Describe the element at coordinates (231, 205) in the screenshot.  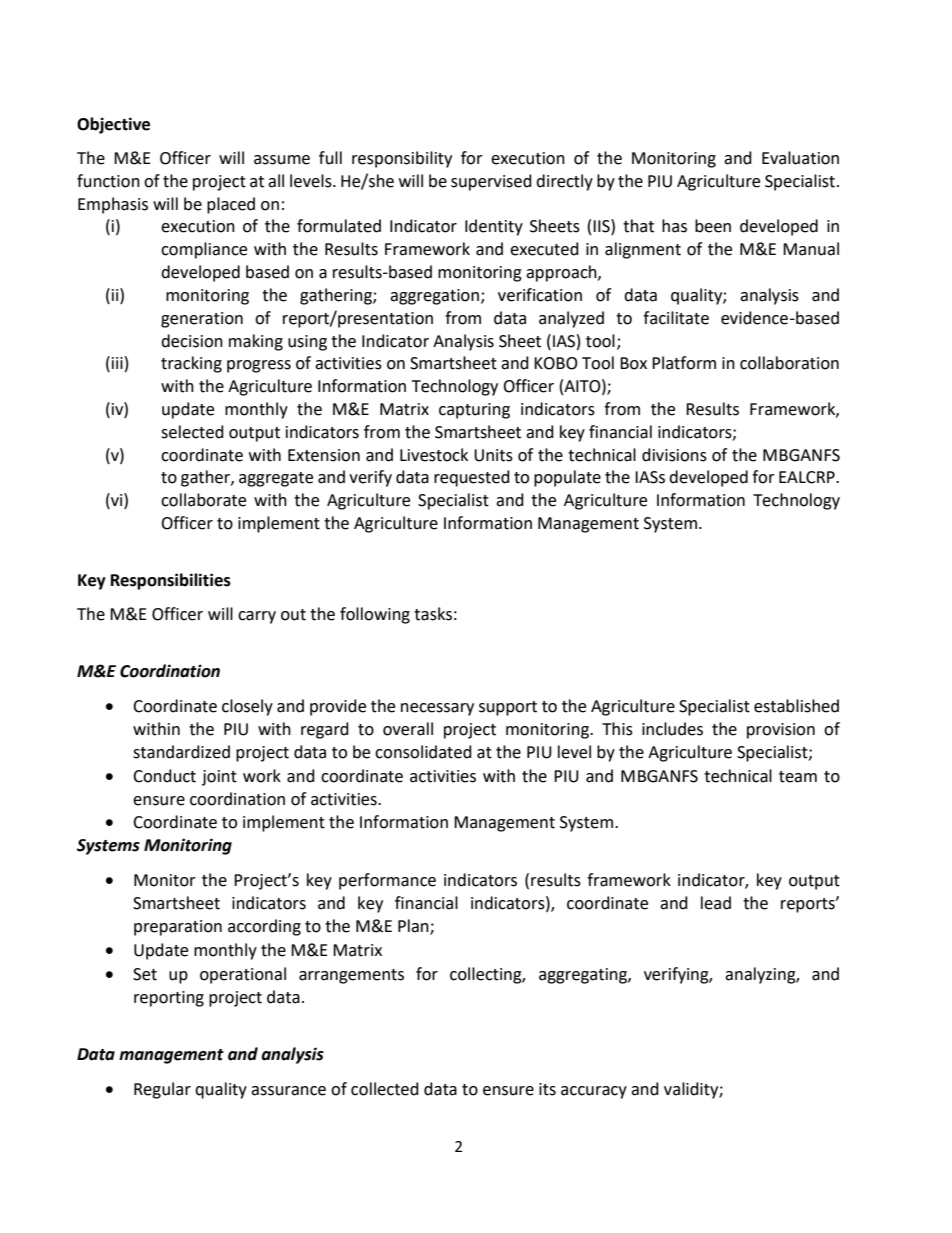
I see `placed` at that location.
